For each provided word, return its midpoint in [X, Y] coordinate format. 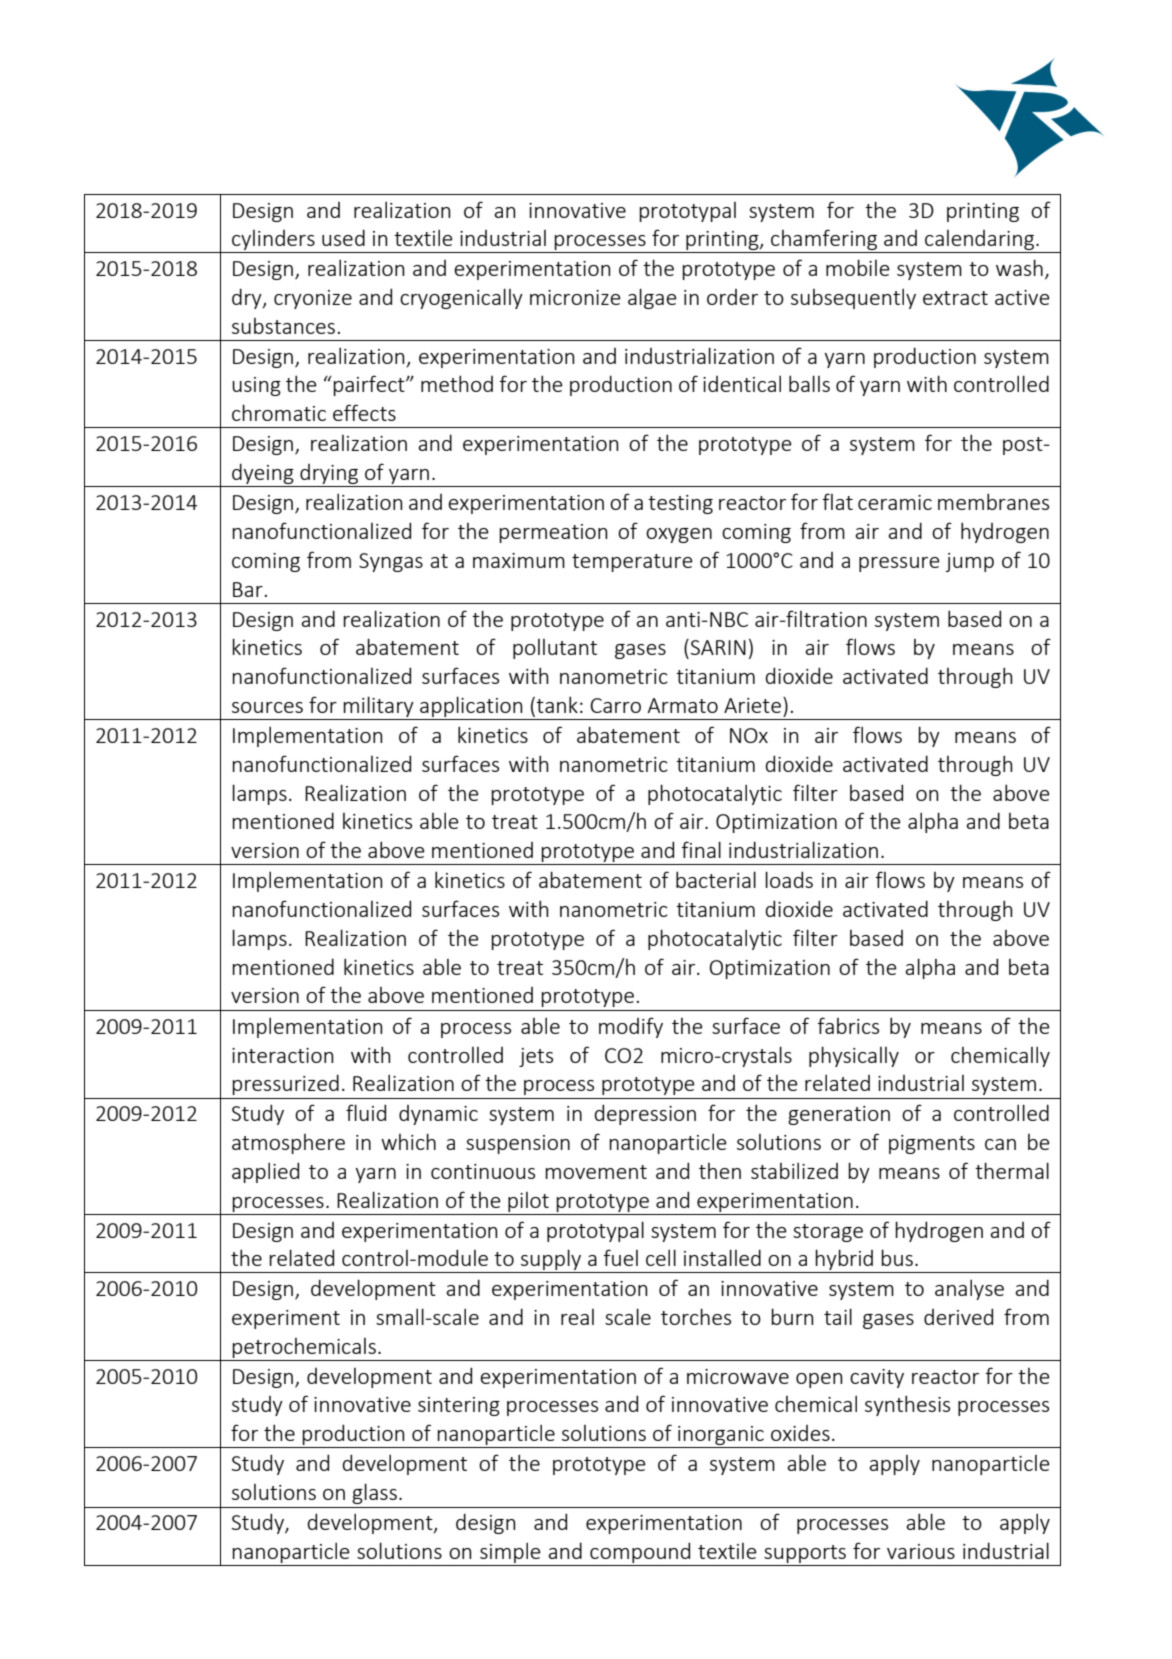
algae [652, 298]
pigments [932, 1144]
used [343, 237]
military [379, 708]
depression [645, 1114]
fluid [366, 1112]
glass [374, 1493]
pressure [899, 564]
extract [955, 298]
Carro [615, 705]
